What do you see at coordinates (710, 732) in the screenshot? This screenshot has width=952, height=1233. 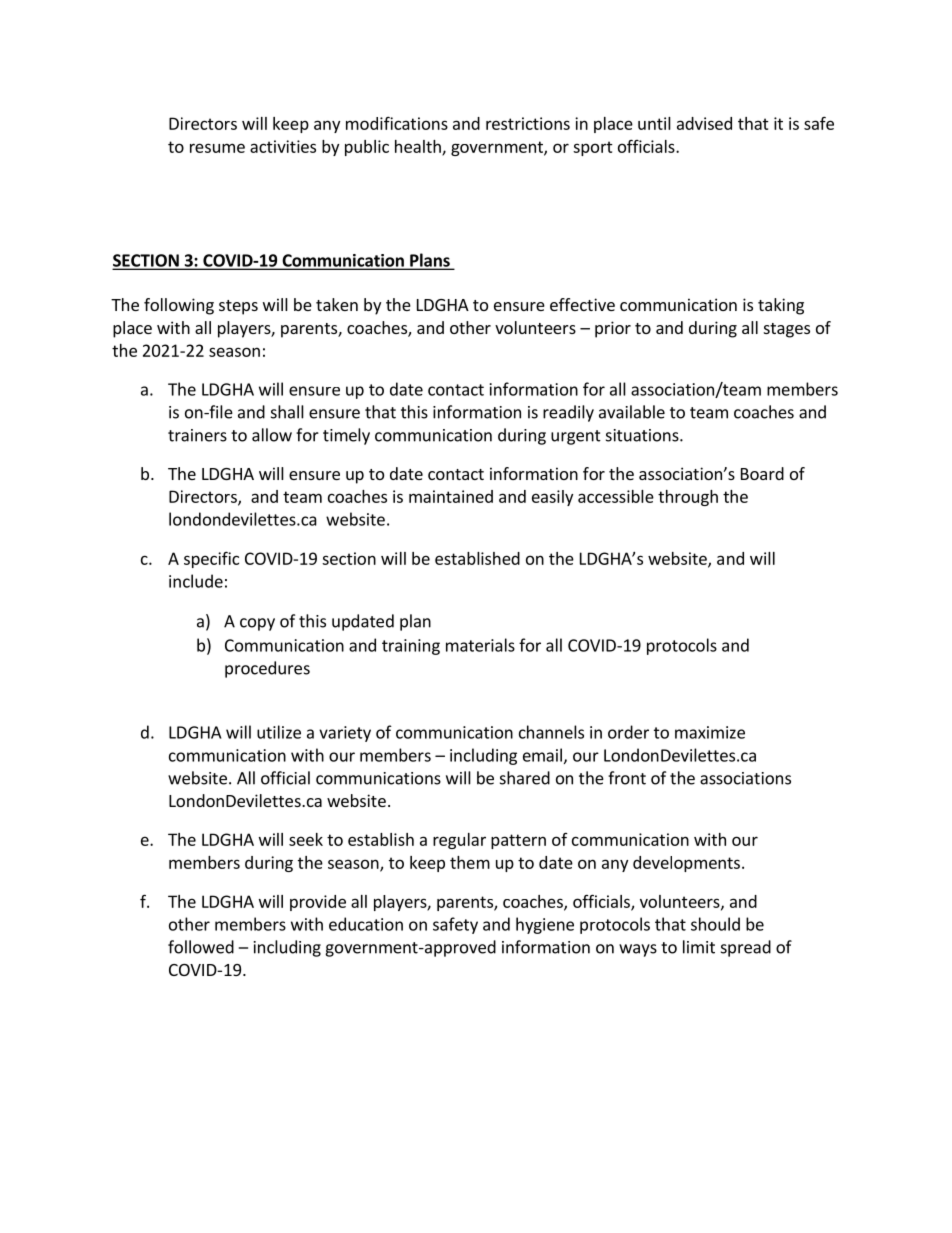 I see `maximize` at bounding box center [710, 732].
